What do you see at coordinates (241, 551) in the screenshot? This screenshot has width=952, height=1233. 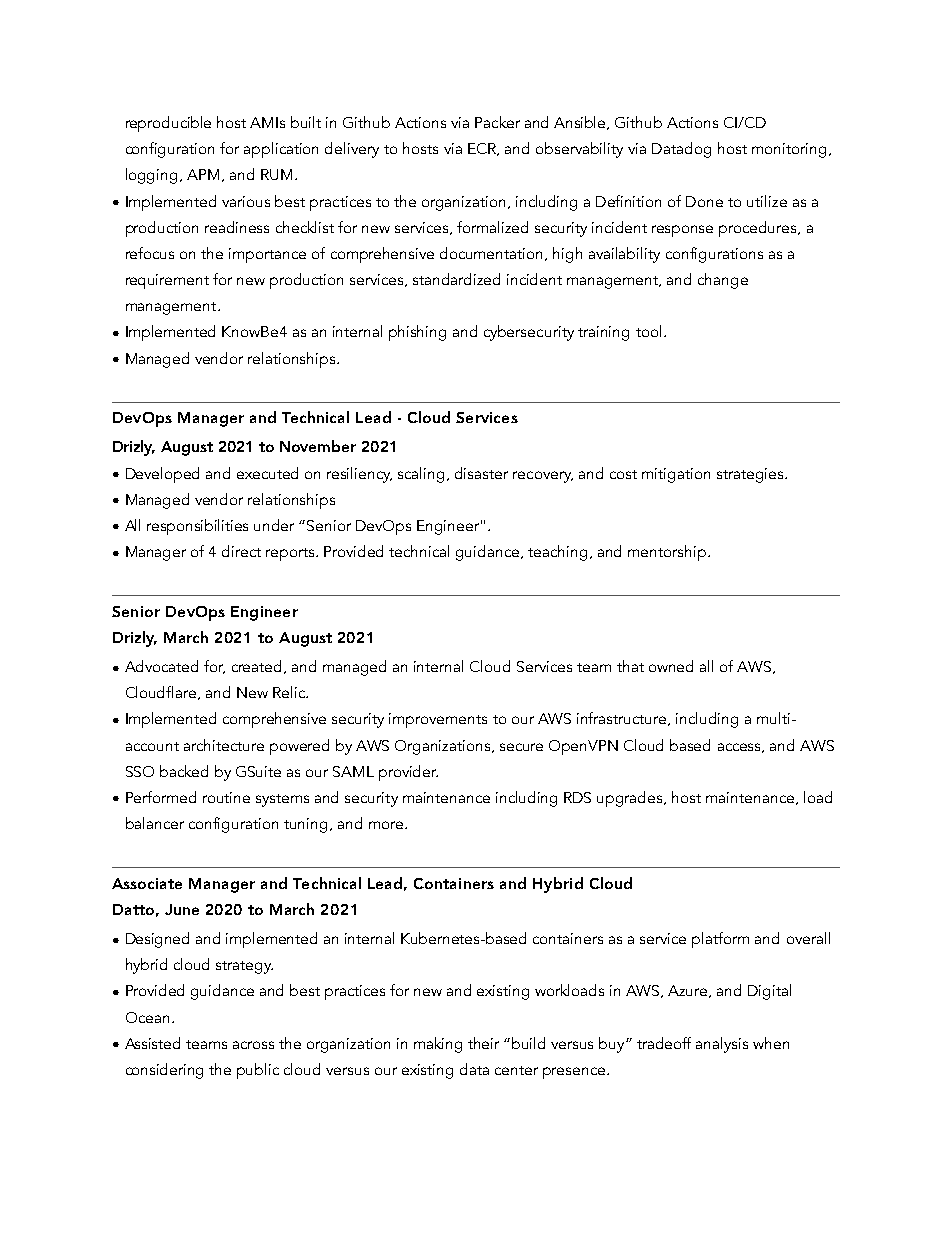 I see `direct` at bounding box center [241, 551].
